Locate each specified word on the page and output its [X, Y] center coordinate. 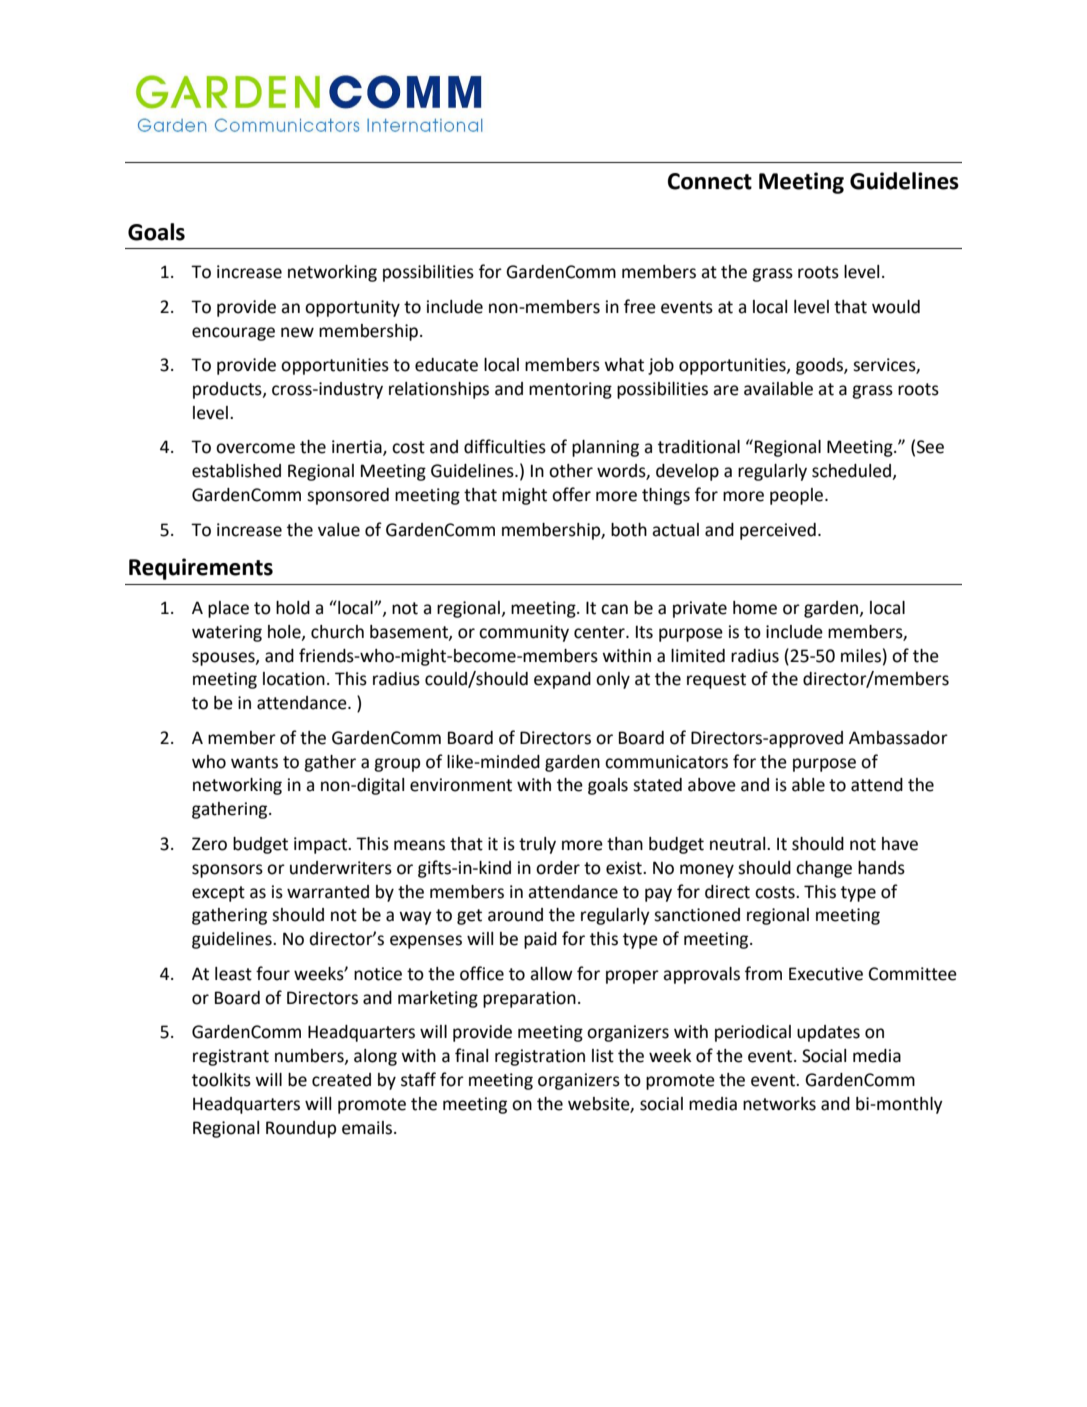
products [228, 390]
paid [540, 940]
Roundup [301, 1129]
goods [820, 366]
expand [562, 680]
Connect [710, 181]
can [614, 609]
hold [293, 608]
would [896, 307]
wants [254, 762]
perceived [778, 531]
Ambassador [898, 738]
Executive [826, 974]
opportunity [352, 308]
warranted [328, 892]
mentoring [570, 390]
